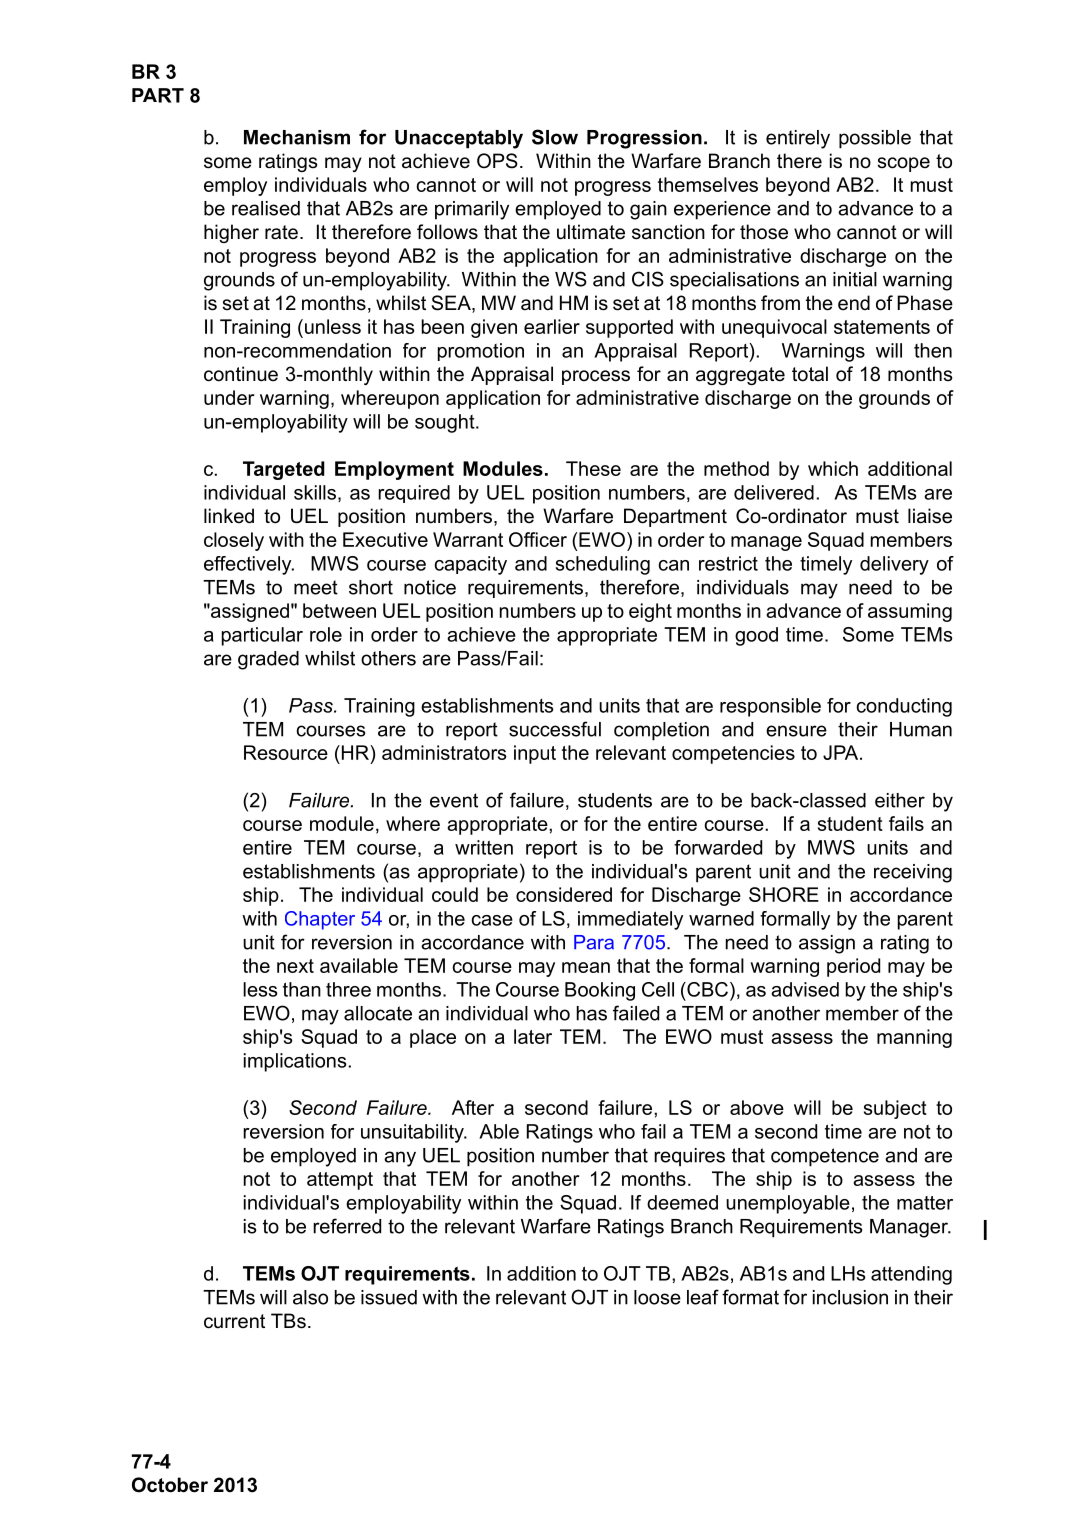 This screenshot has height=1533, width=1084. What do you see at coordinates (170, 1485) in the screenshot?
I see `October` at bounding box center [170, 1485].
